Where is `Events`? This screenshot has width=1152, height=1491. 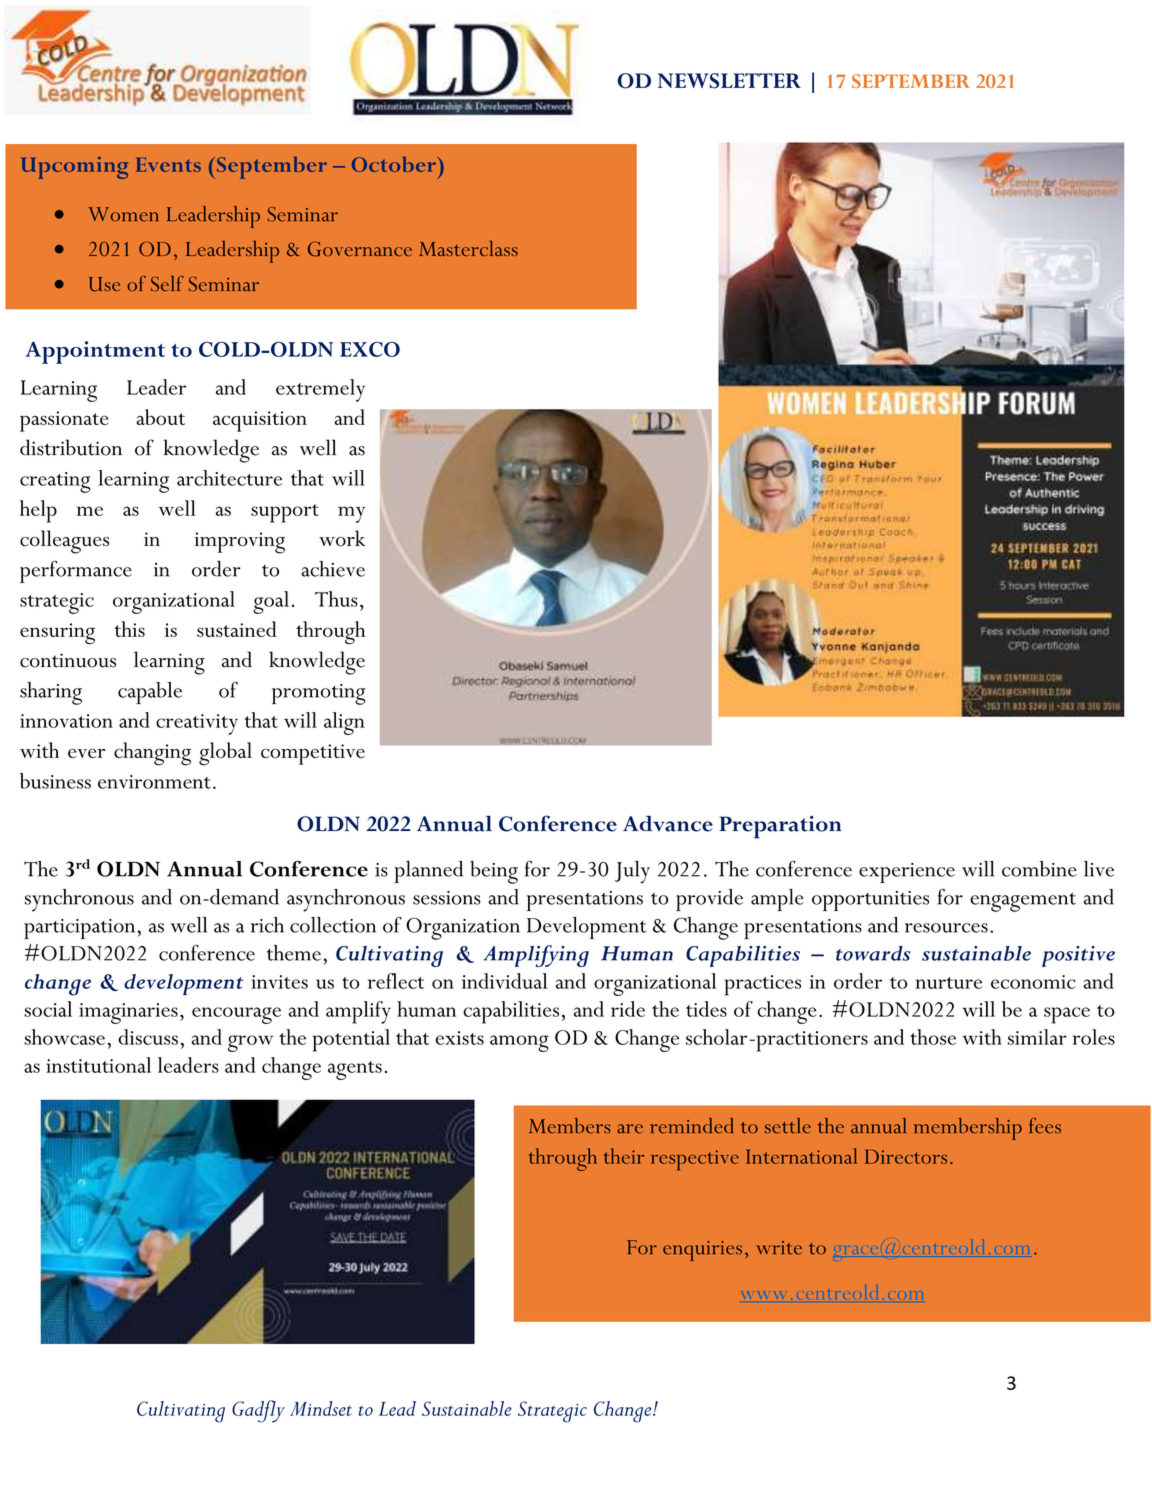 Events is located at coordinates (168, 164).
